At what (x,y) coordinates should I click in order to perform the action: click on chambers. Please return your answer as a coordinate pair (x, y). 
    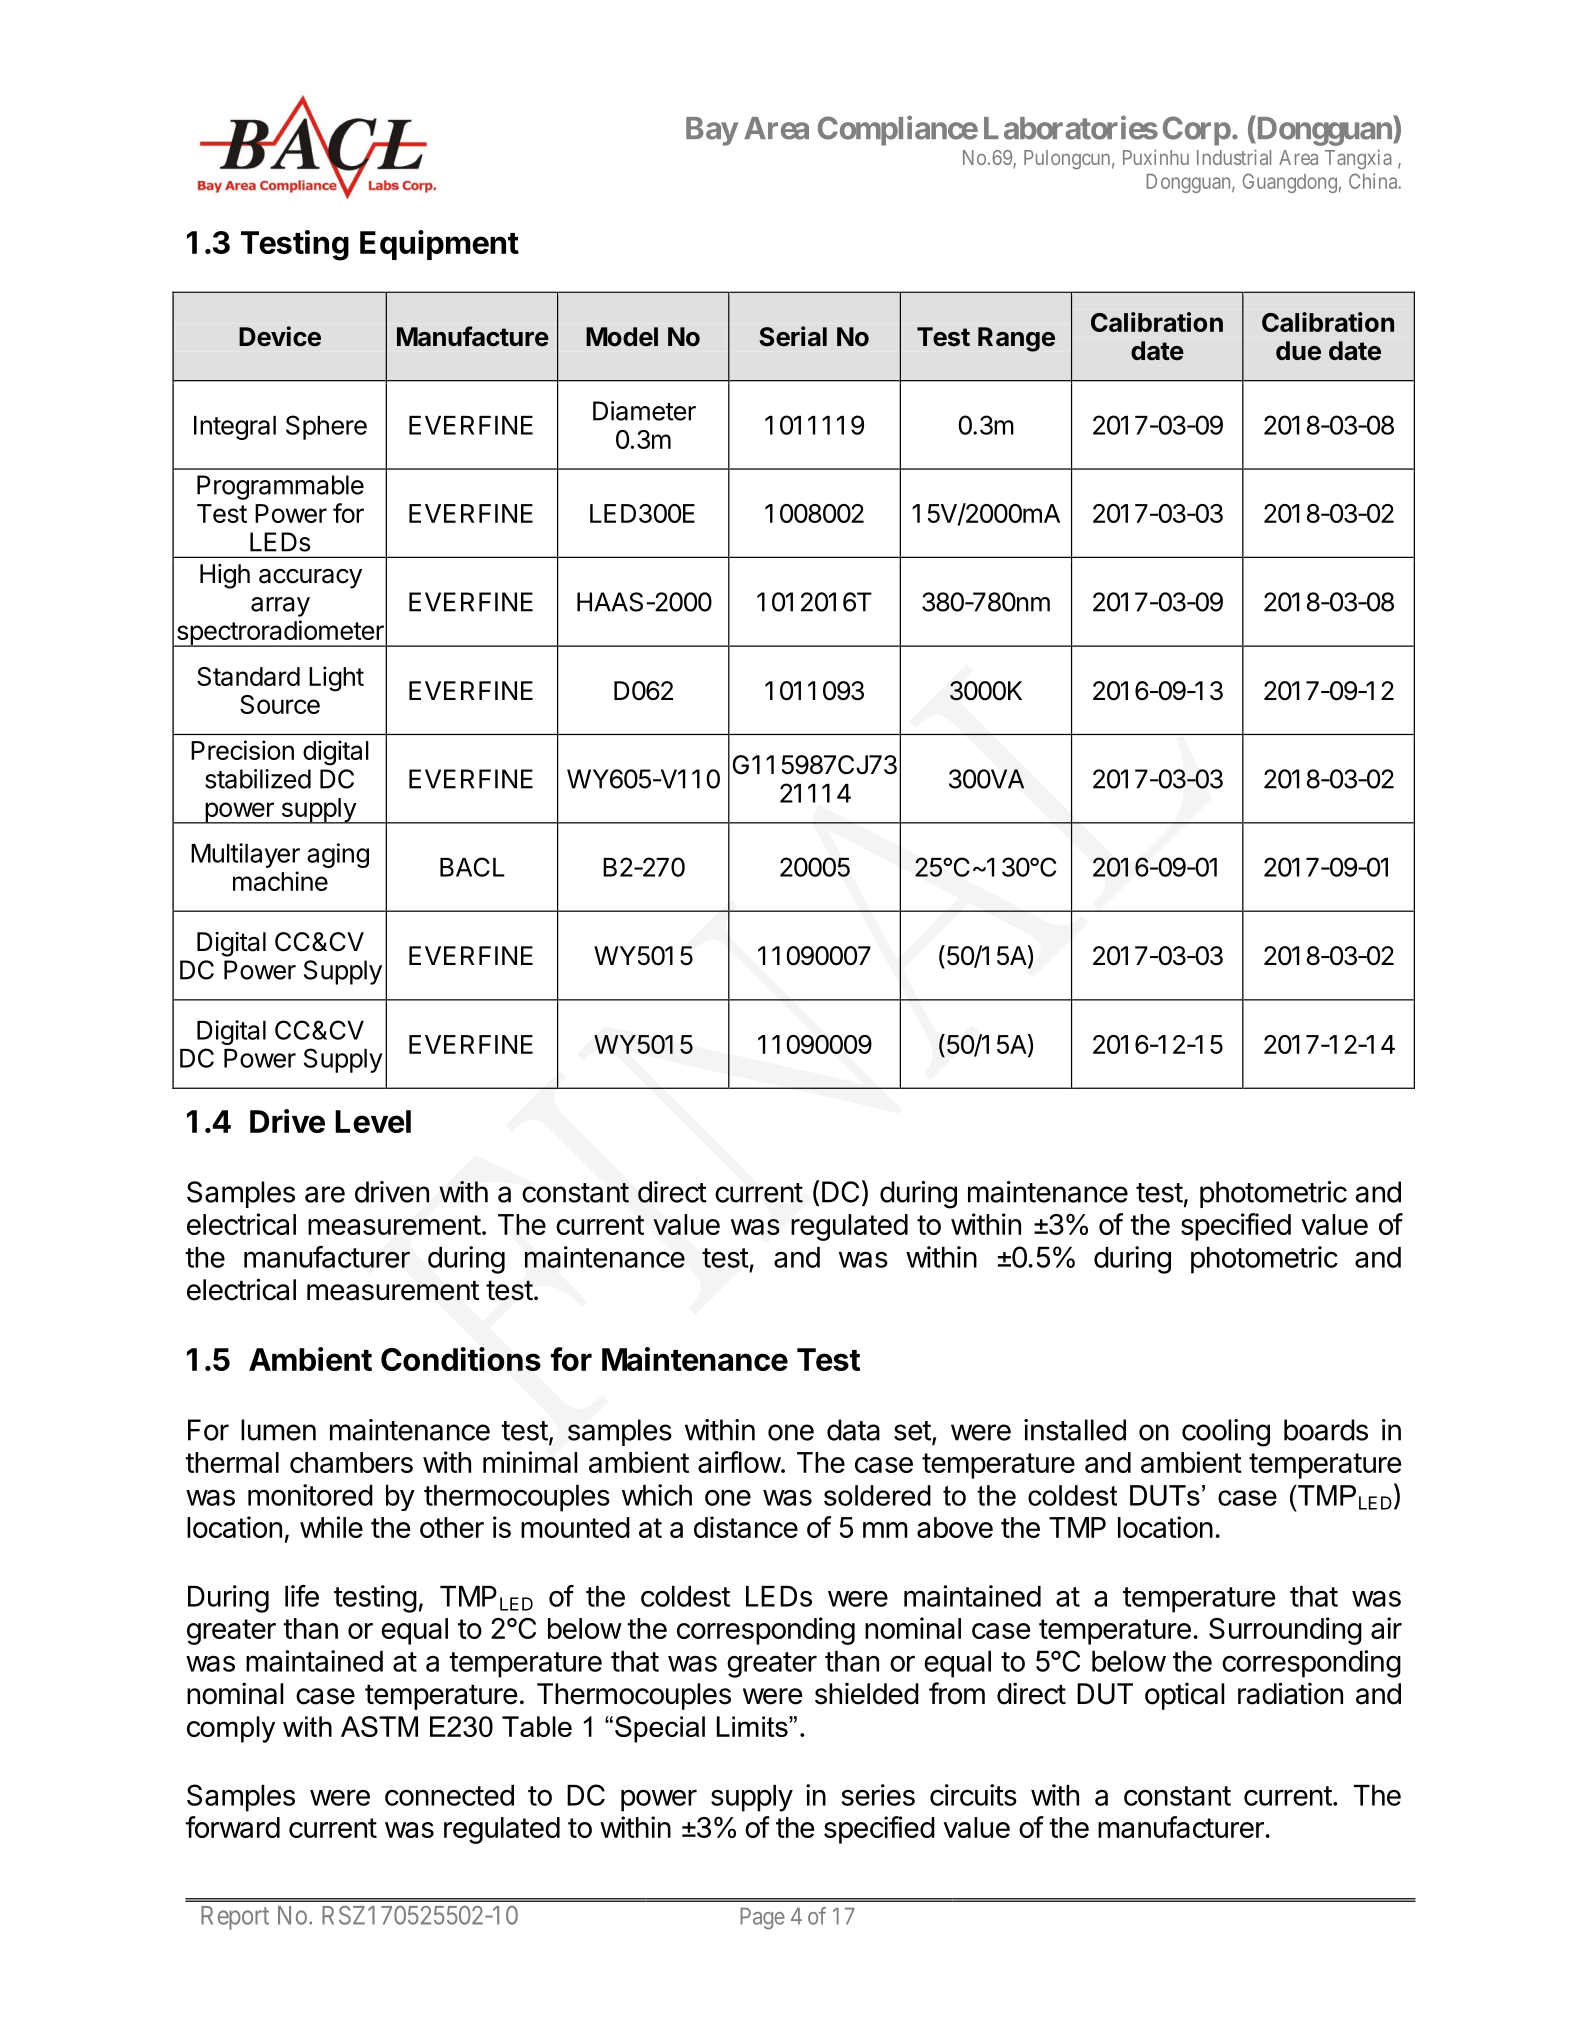
    Looking at the image, I should click on (351, 1462).
